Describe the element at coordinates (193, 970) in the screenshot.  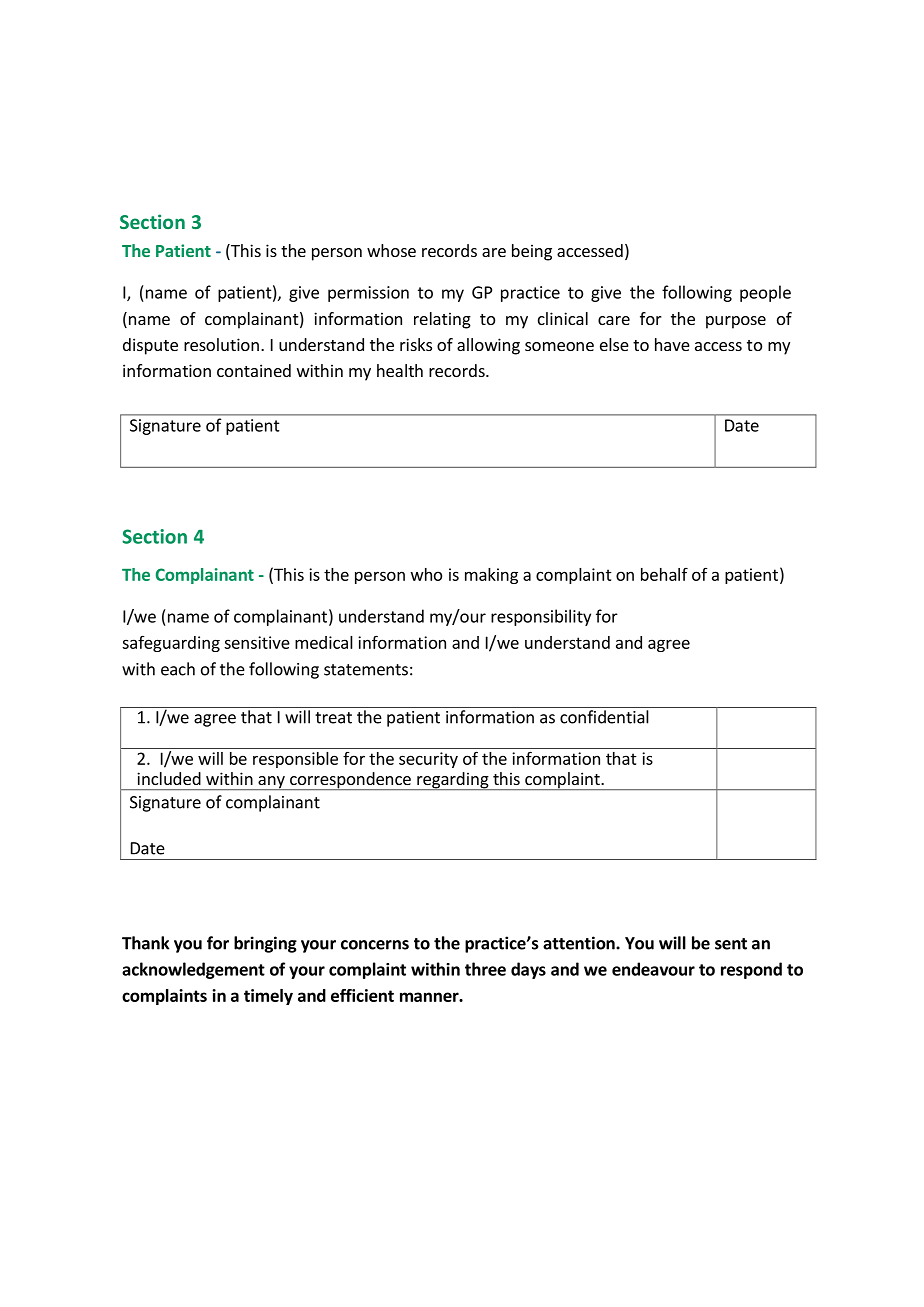
I see `acknowledgement` at that location.
